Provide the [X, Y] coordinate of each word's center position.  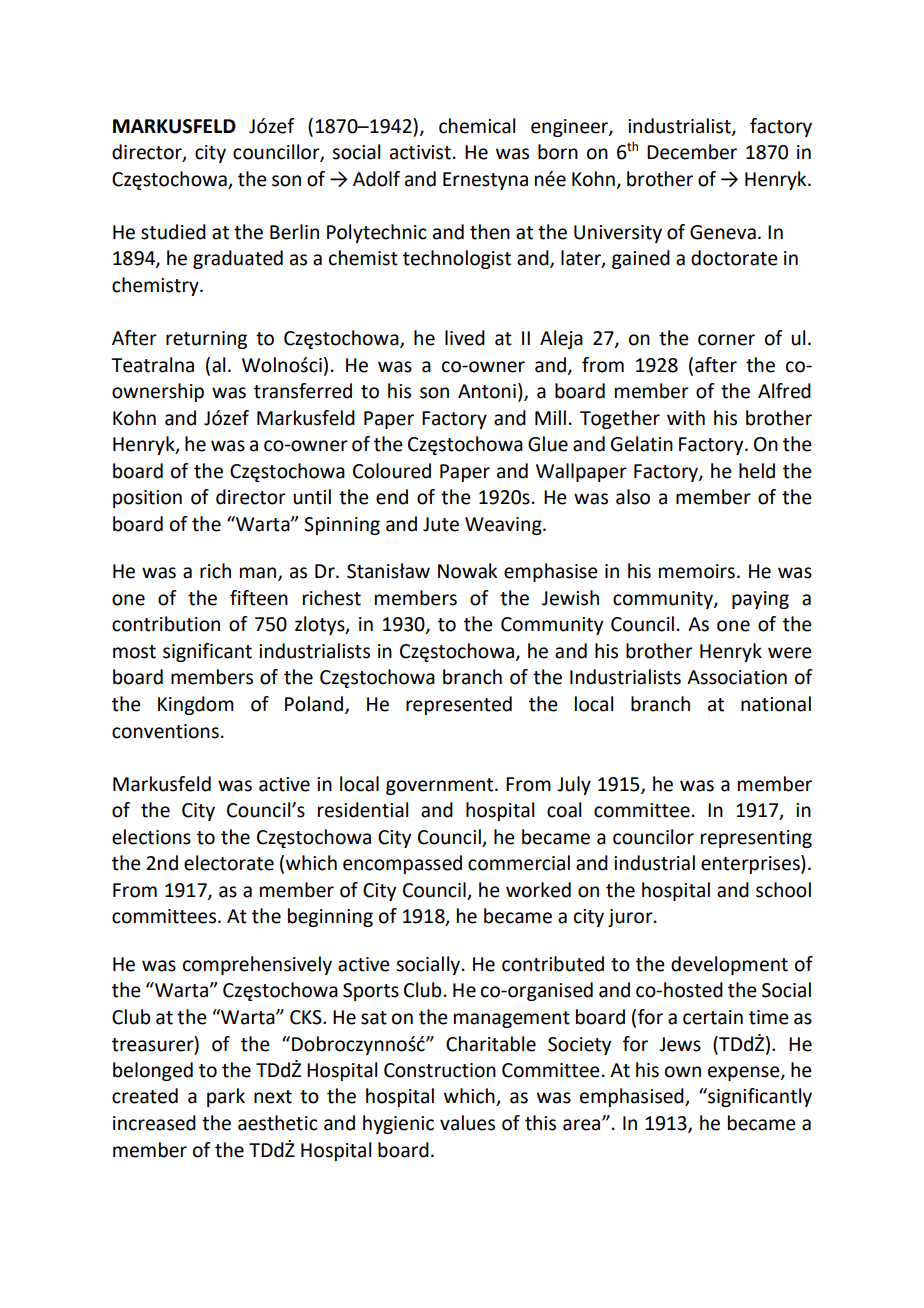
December [692, 152]
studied [173, 232]
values [467, 1123]
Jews [680, 1044]
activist [420, 152]
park [226, 1097]
